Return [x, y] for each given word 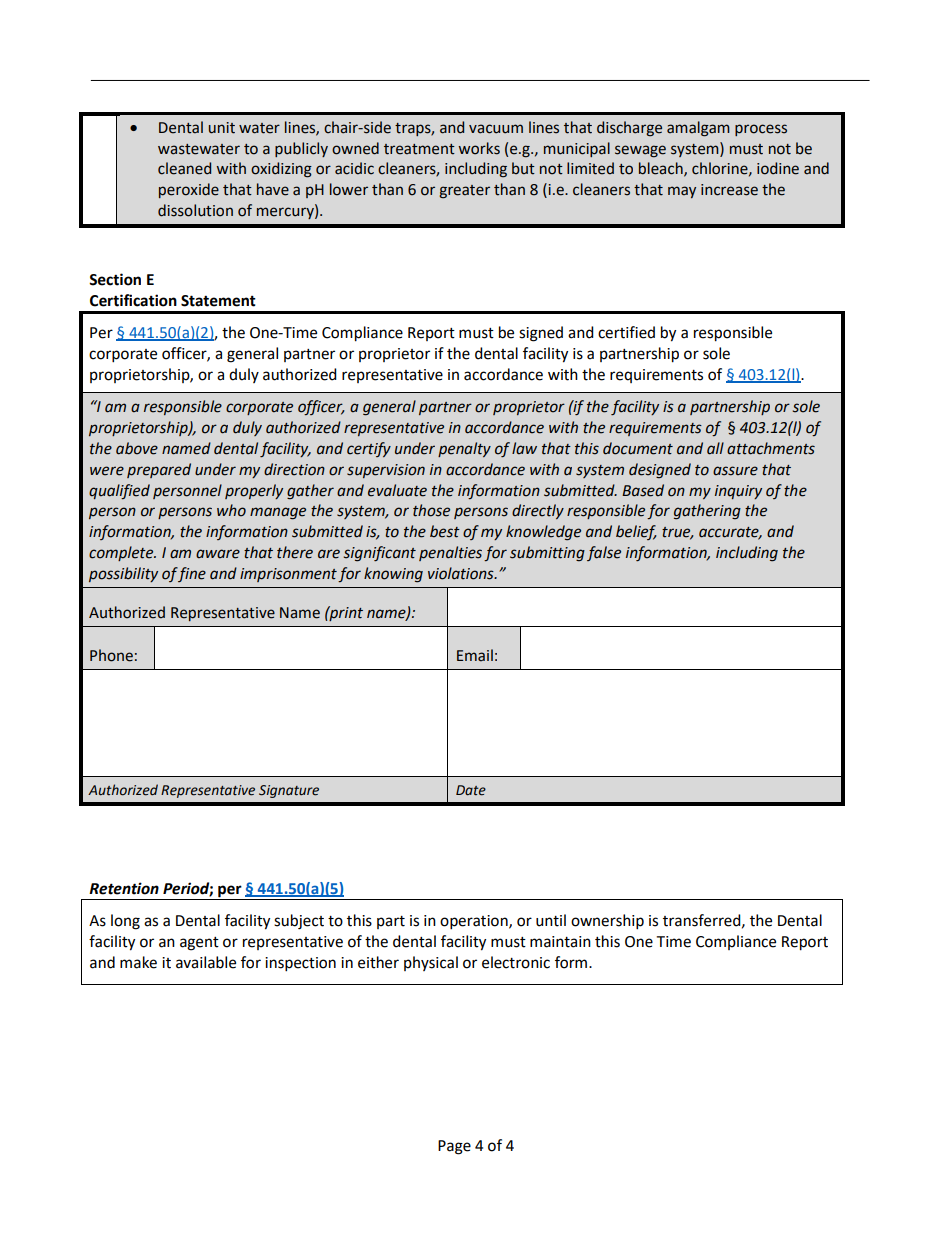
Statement [218, 301]
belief [636, 532]
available [206, 962]
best [445, 531]
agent [199, 944]
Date [471, 790]
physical [431, 963]
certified [626, 332]
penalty [464, 449]
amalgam [698, 129]
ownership [607, 922]
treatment [419, 149]
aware [218, 554]
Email [475, 655]
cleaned [184, 168]
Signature [289, 791]
